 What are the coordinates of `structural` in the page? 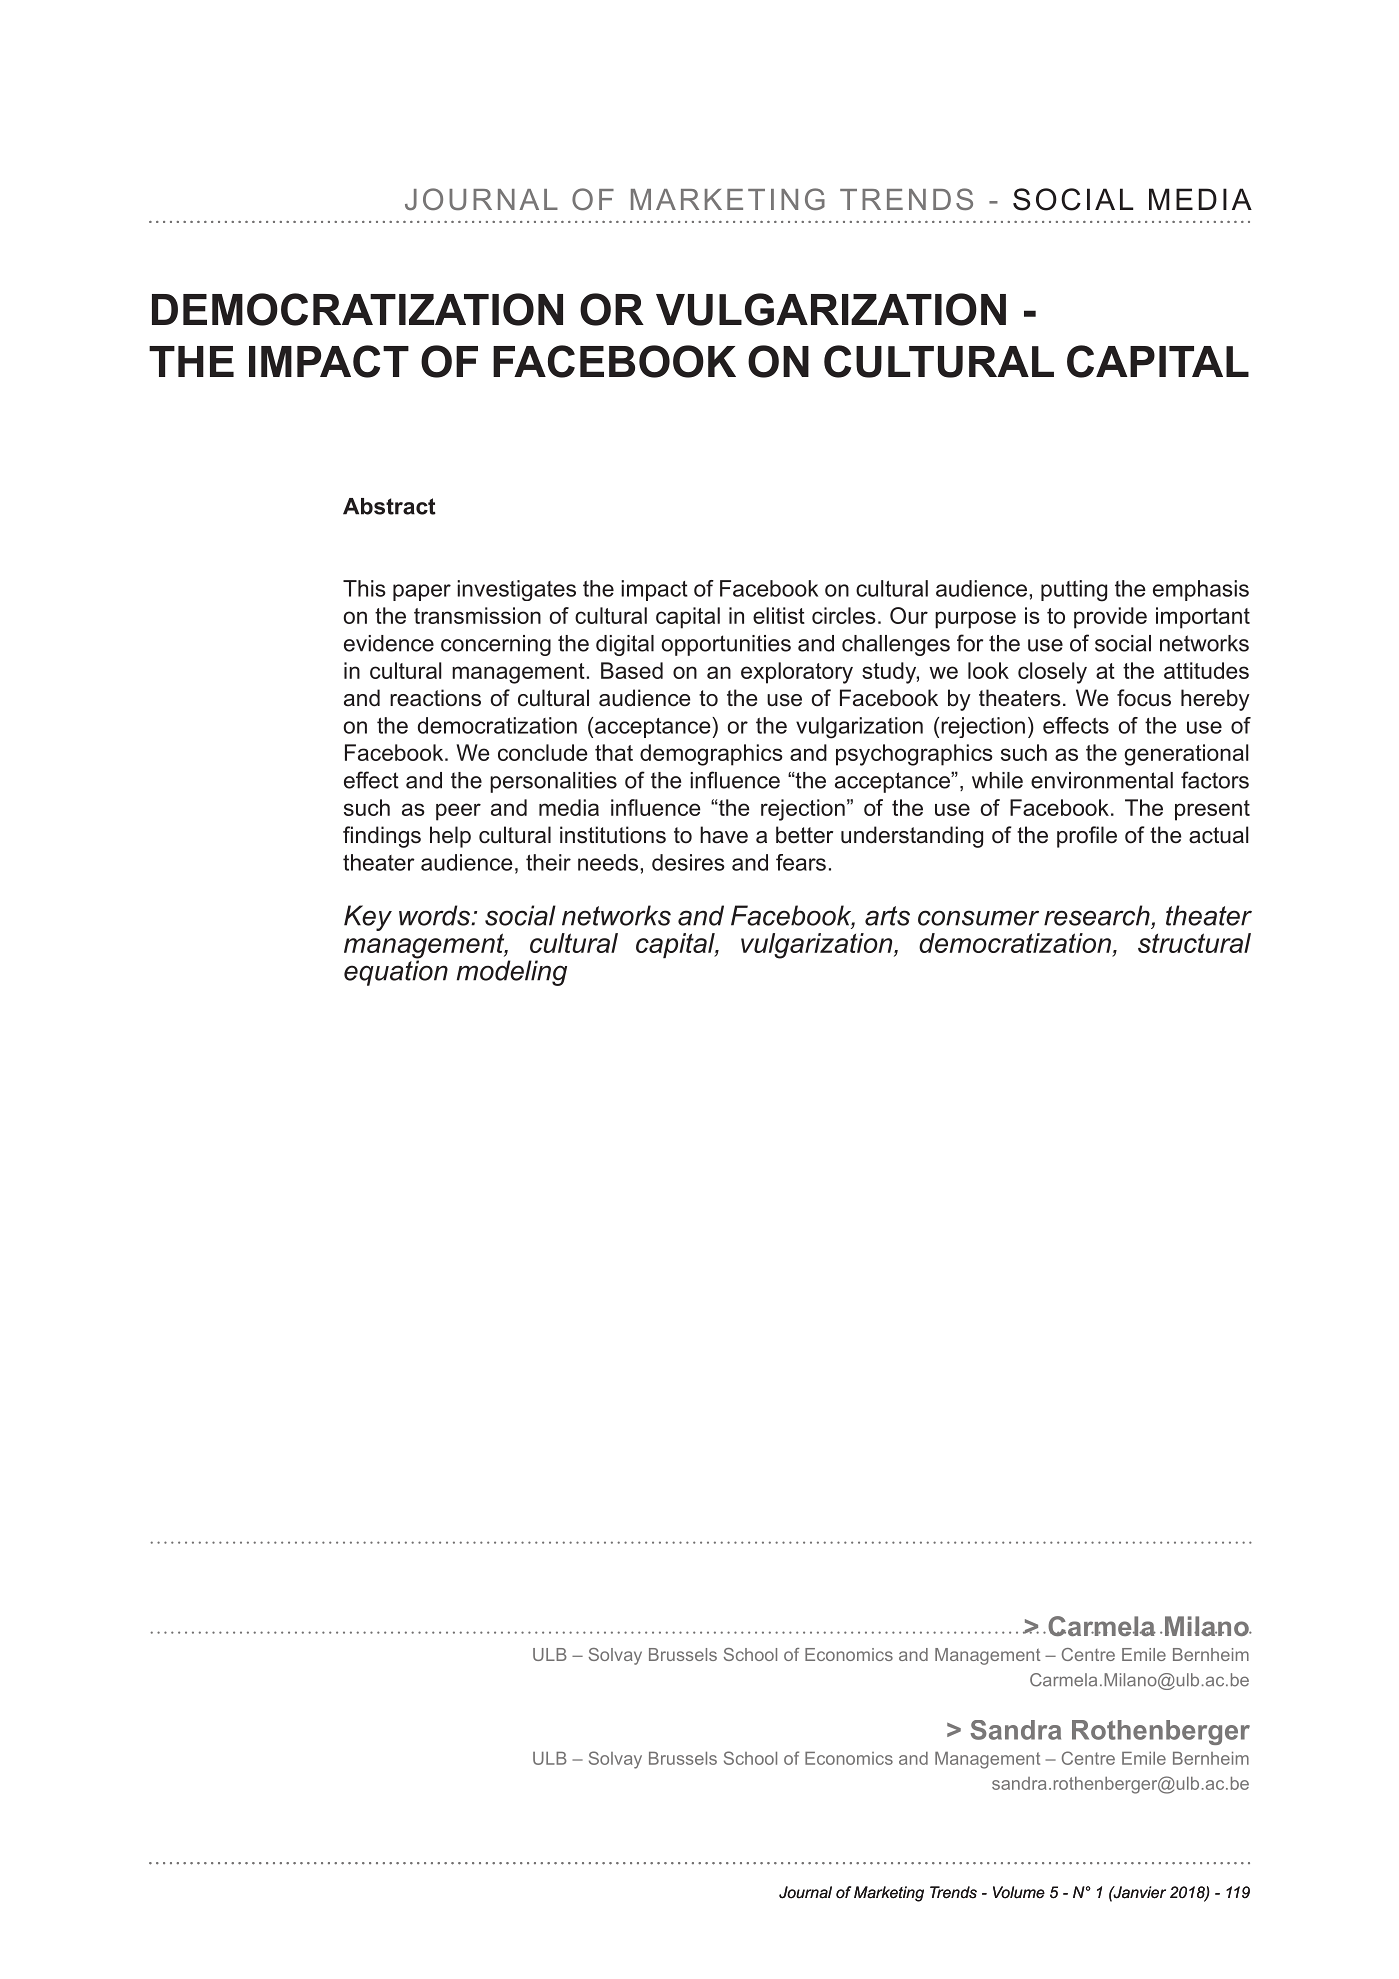 It's located at (1194, 943).
